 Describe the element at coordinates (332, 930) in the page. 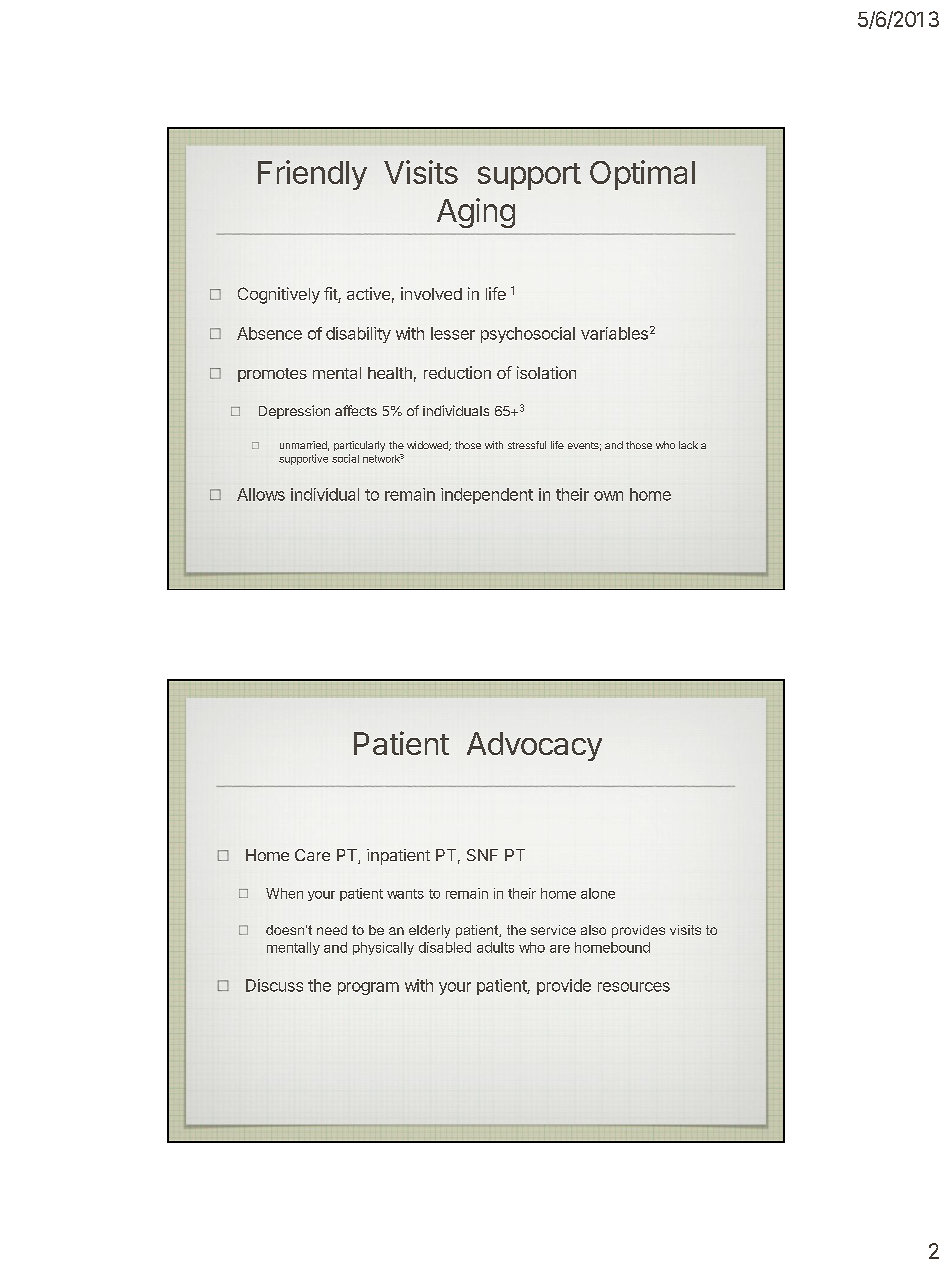

I see `need` at that location.
